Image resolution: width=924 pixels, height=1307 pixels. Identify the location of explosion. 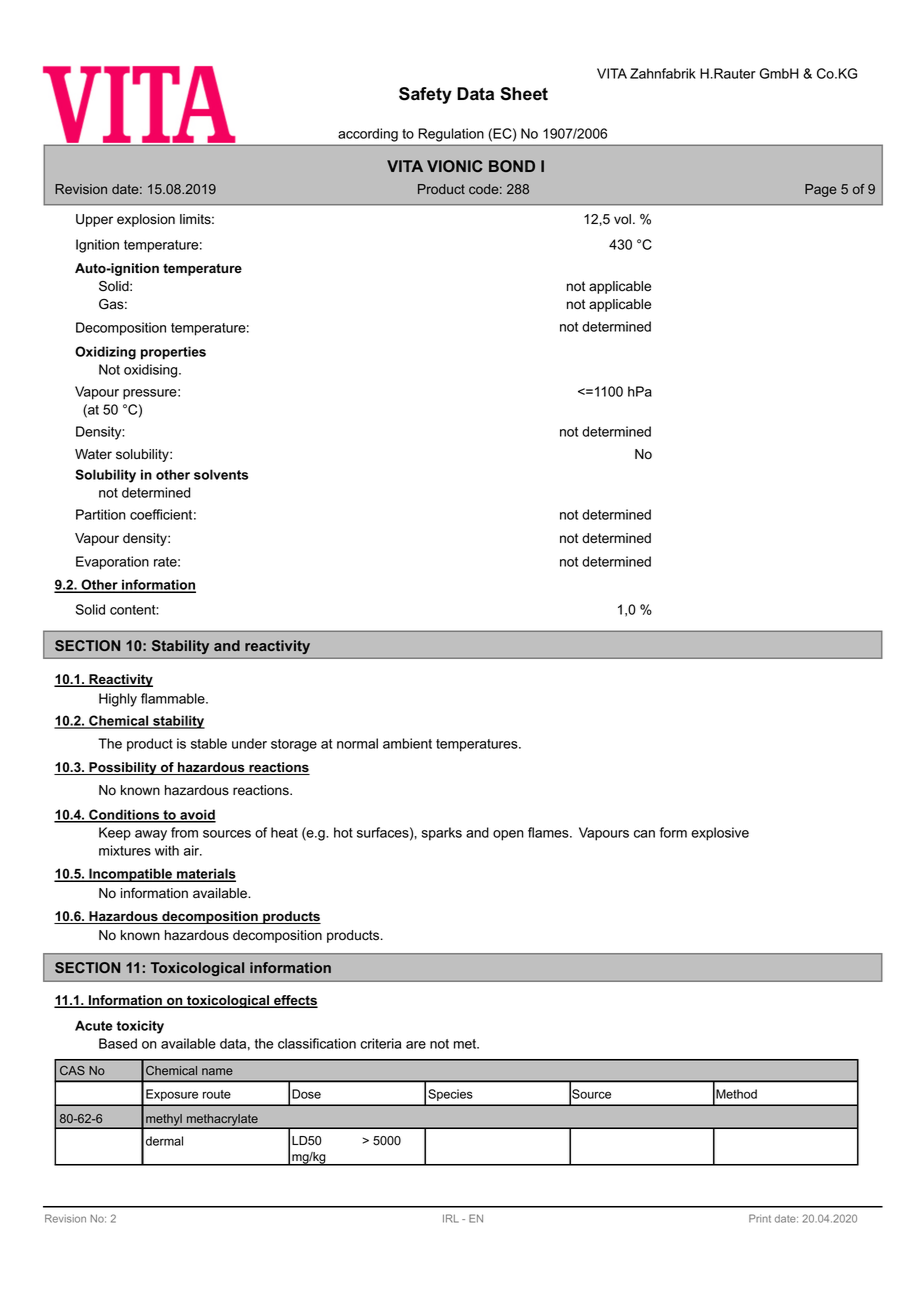
(146, 220).
